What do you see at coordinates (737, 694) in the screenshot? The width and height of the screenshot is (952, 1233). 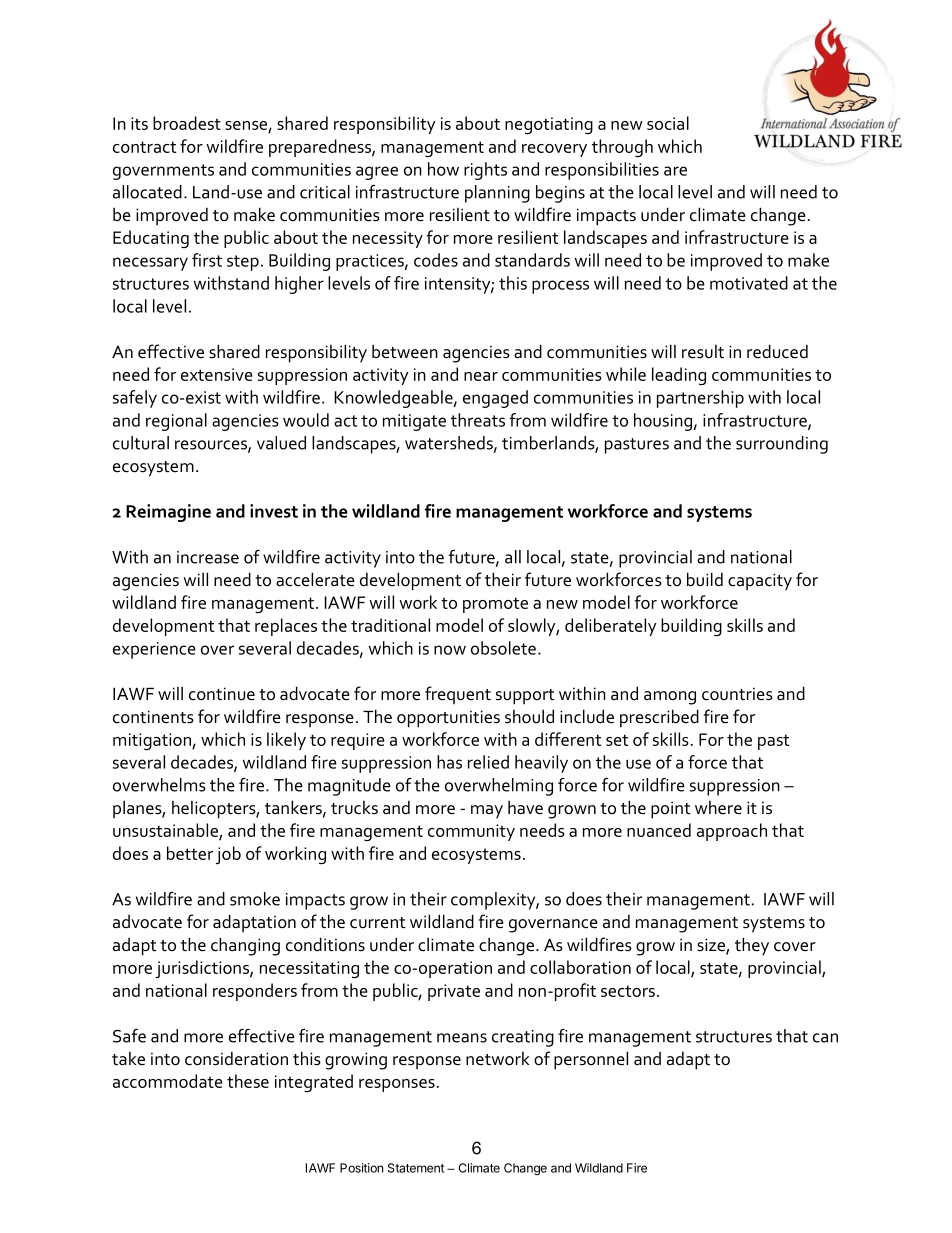 I see `countries` at bounding box center [737, 694].
